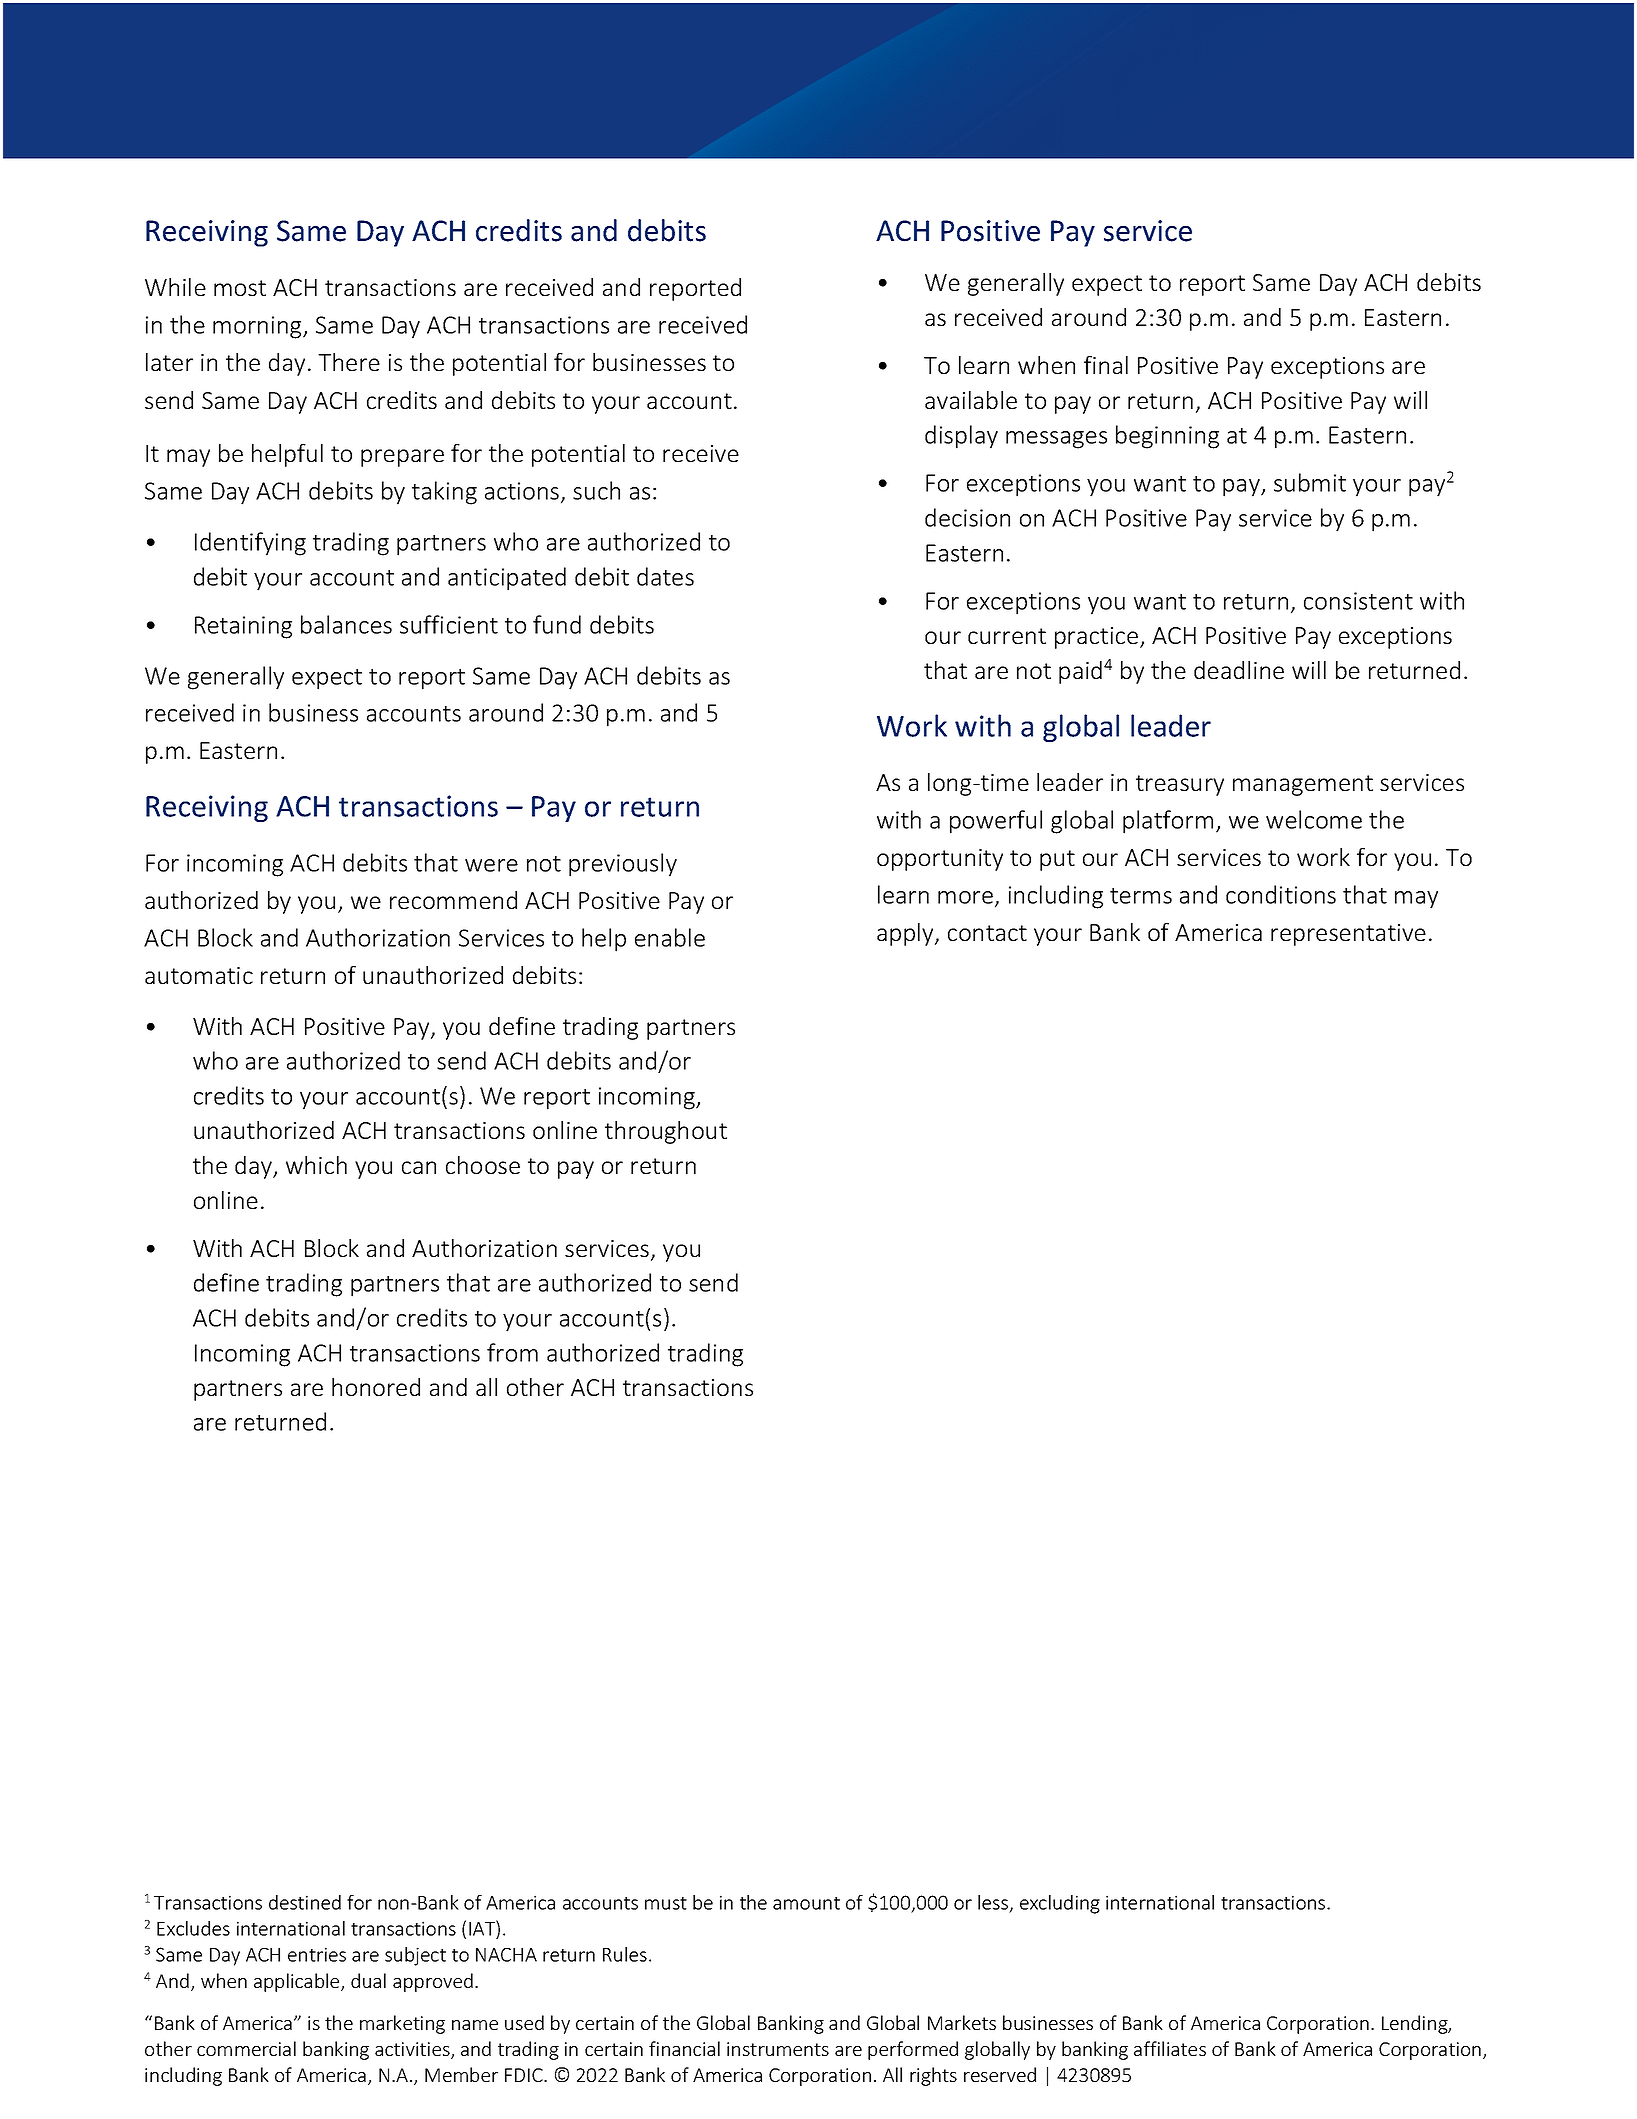 The image size is (1637, 2119). Describe the element at coordinates (1281, 894) in the screenshot. I see `conditions` at that location.
